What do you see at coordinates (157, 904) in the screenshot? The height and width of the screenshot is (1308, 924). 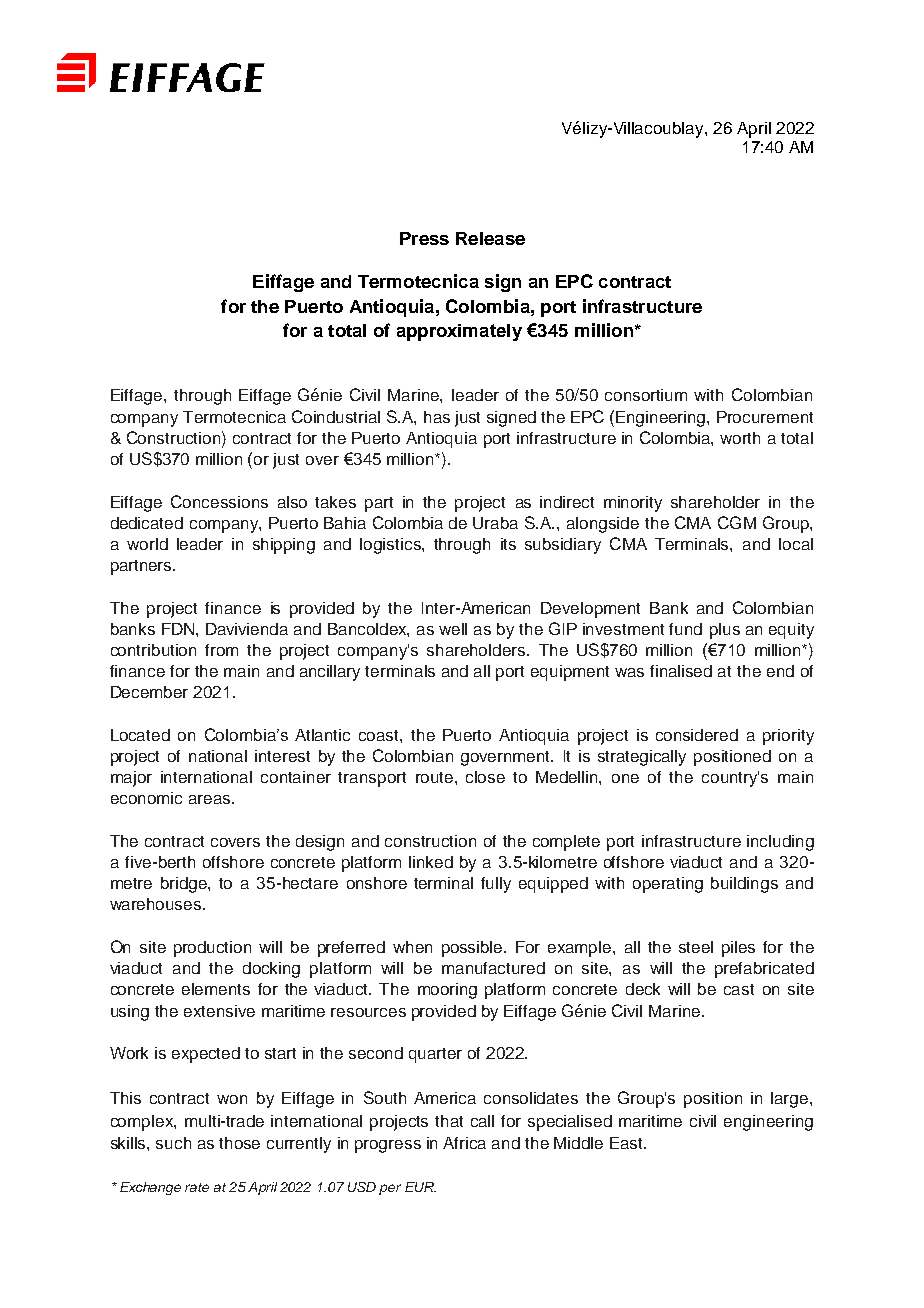 I see `warehouses` at bounding box center [157, 904].
